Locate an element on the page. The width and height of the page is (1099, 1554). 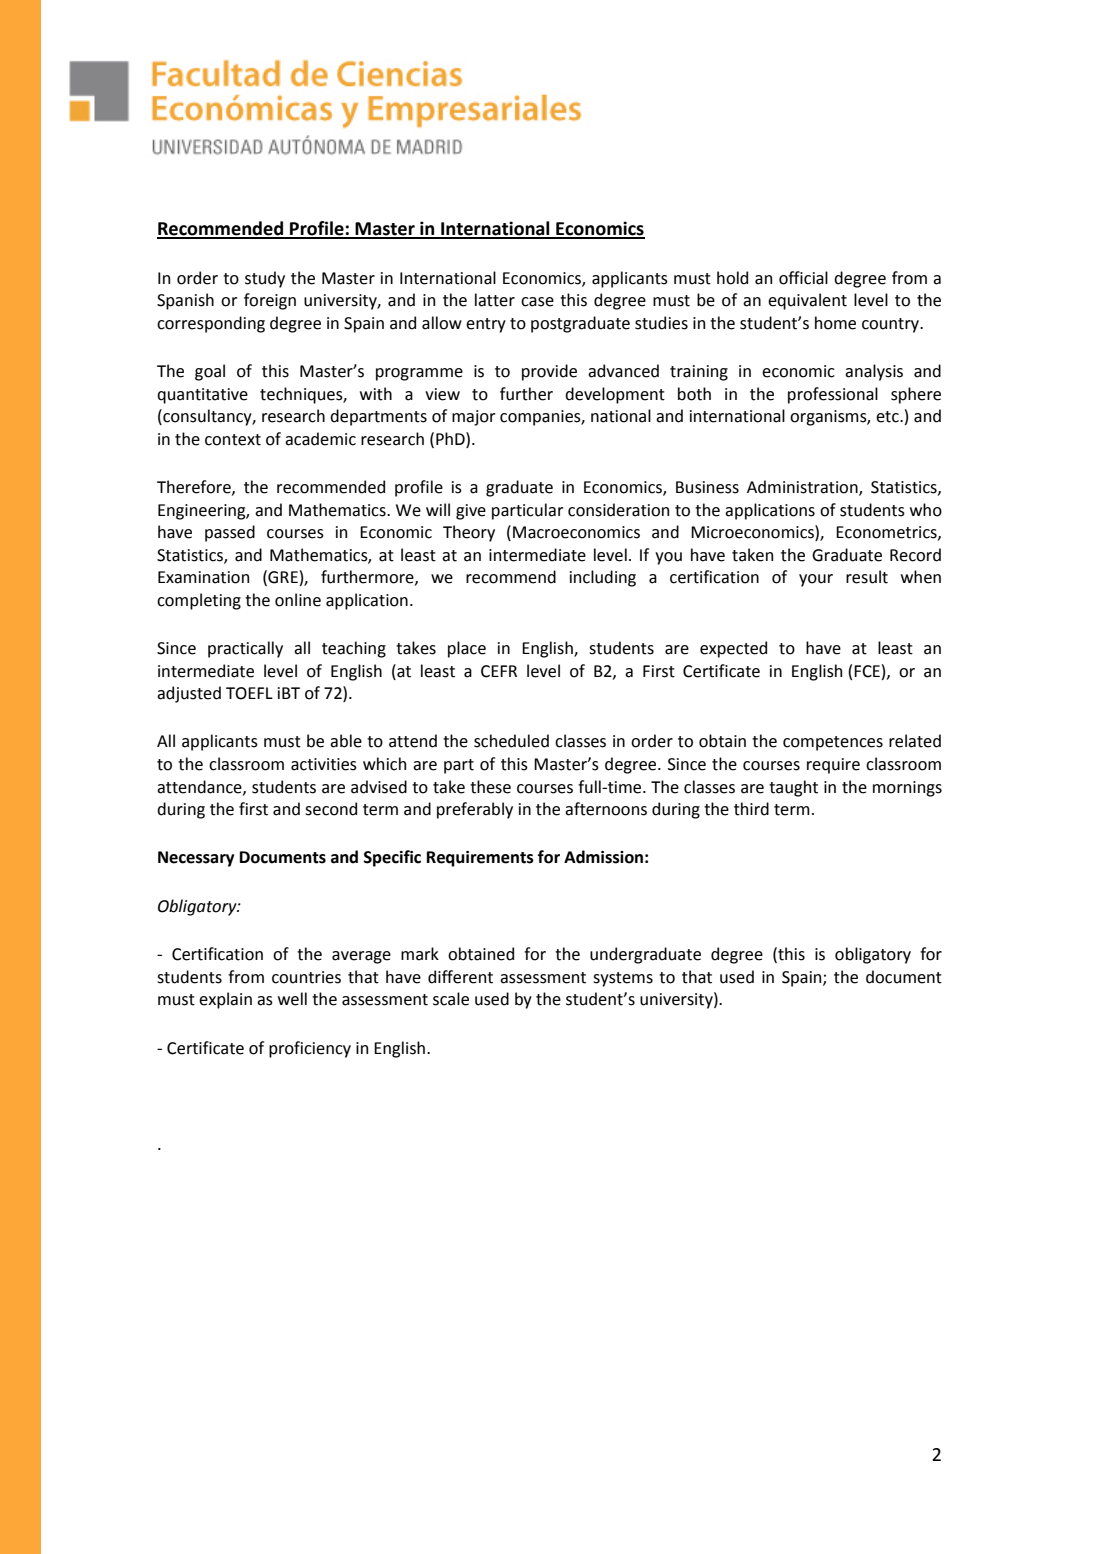
equivalent is located at coordinates (807, 301).
